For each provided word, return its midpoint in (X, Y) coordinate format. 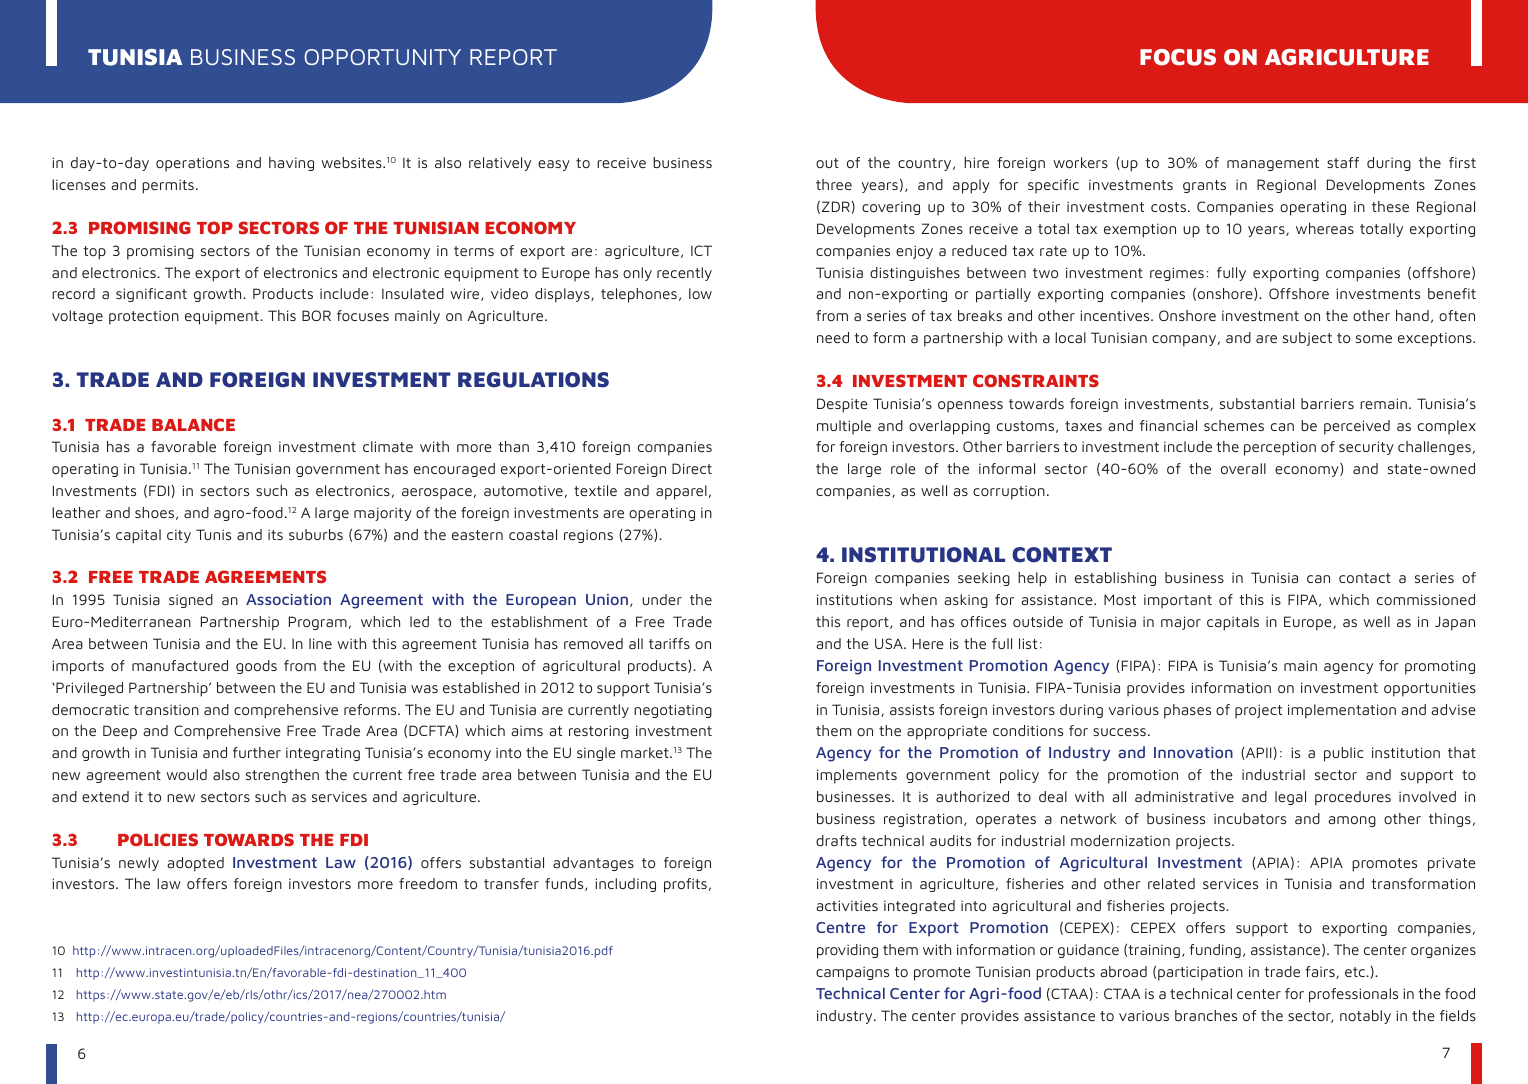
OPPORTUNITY (382, 57)
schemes (1234, 425)
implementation (1342, 711)
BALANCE (193, 424)
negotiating (673, 711)
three (834, 184)
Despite (842, 405)
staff (1343, 162)
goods (256, 667)
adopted (195, 864)
